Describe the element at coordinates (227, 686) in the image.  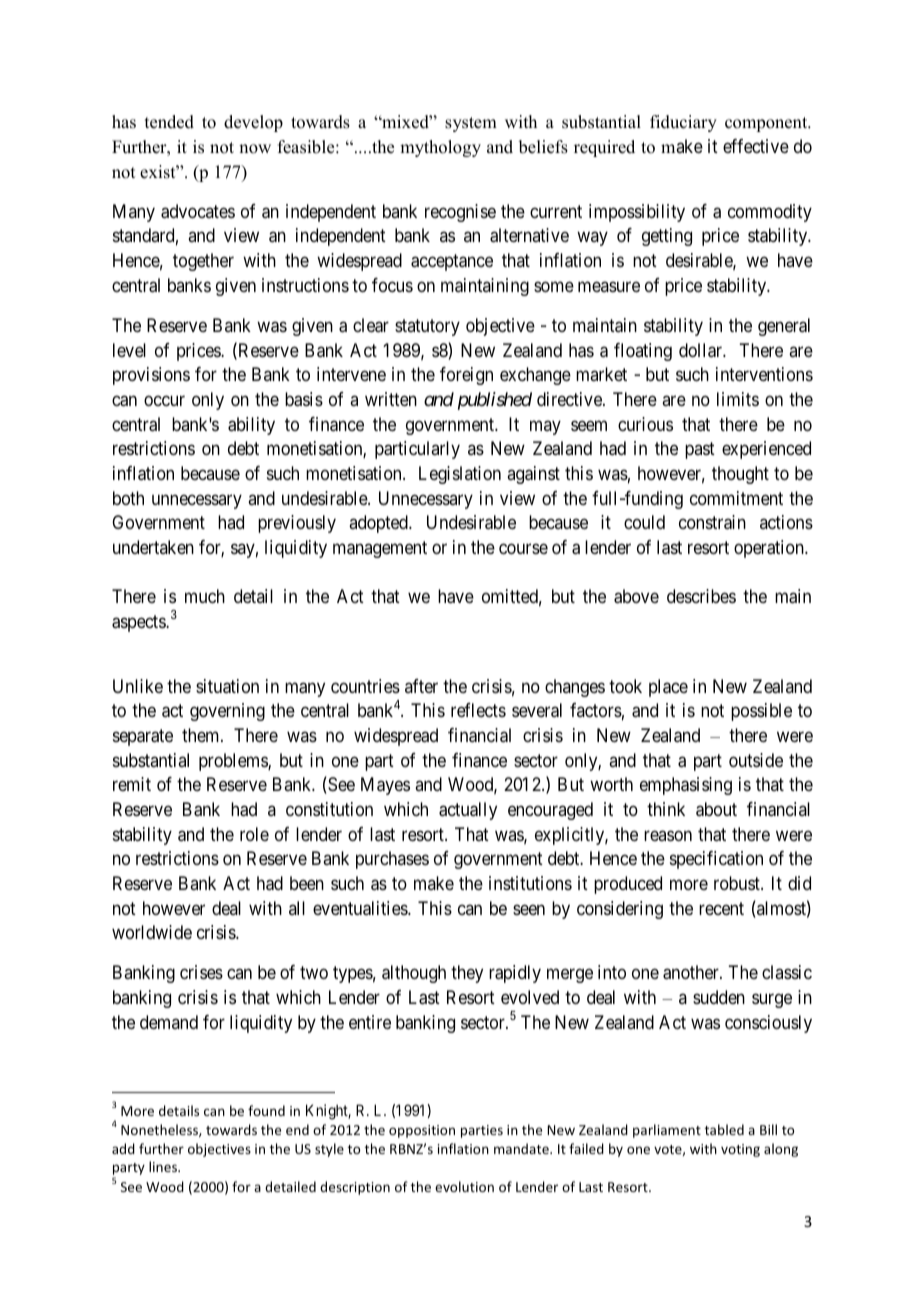
I see `situation` at that location.
